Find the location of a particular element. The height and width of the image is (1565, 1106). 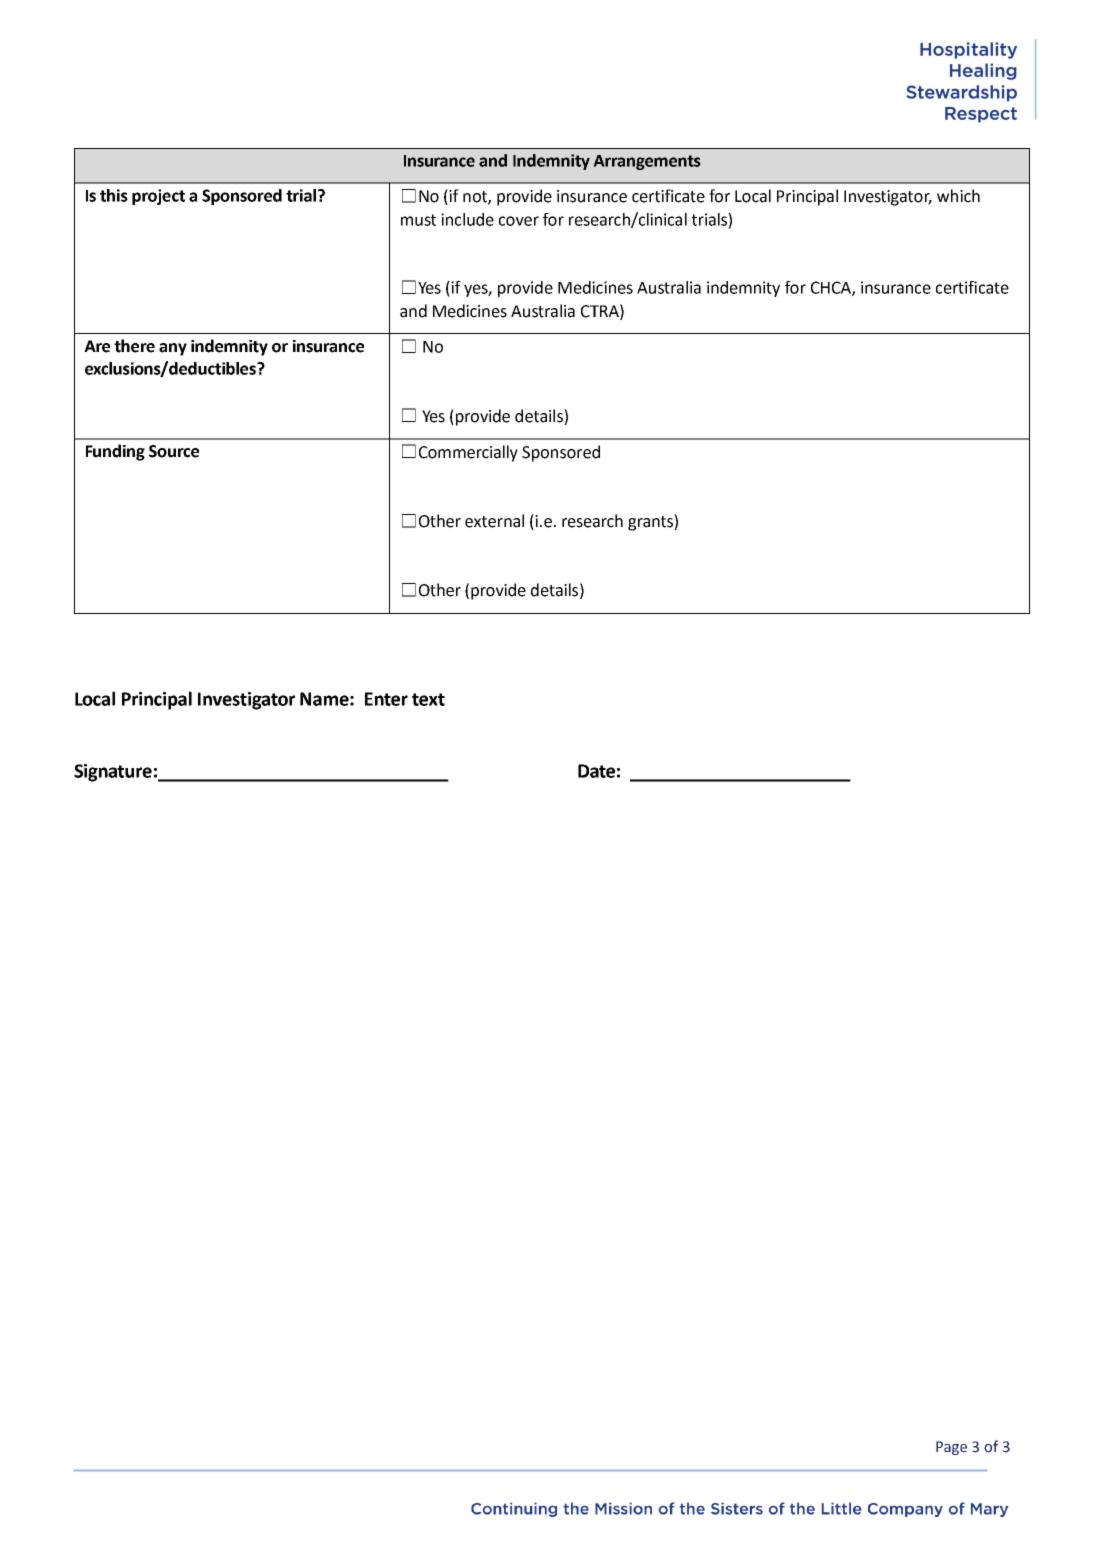

text is located at coordinates (428, 699).
